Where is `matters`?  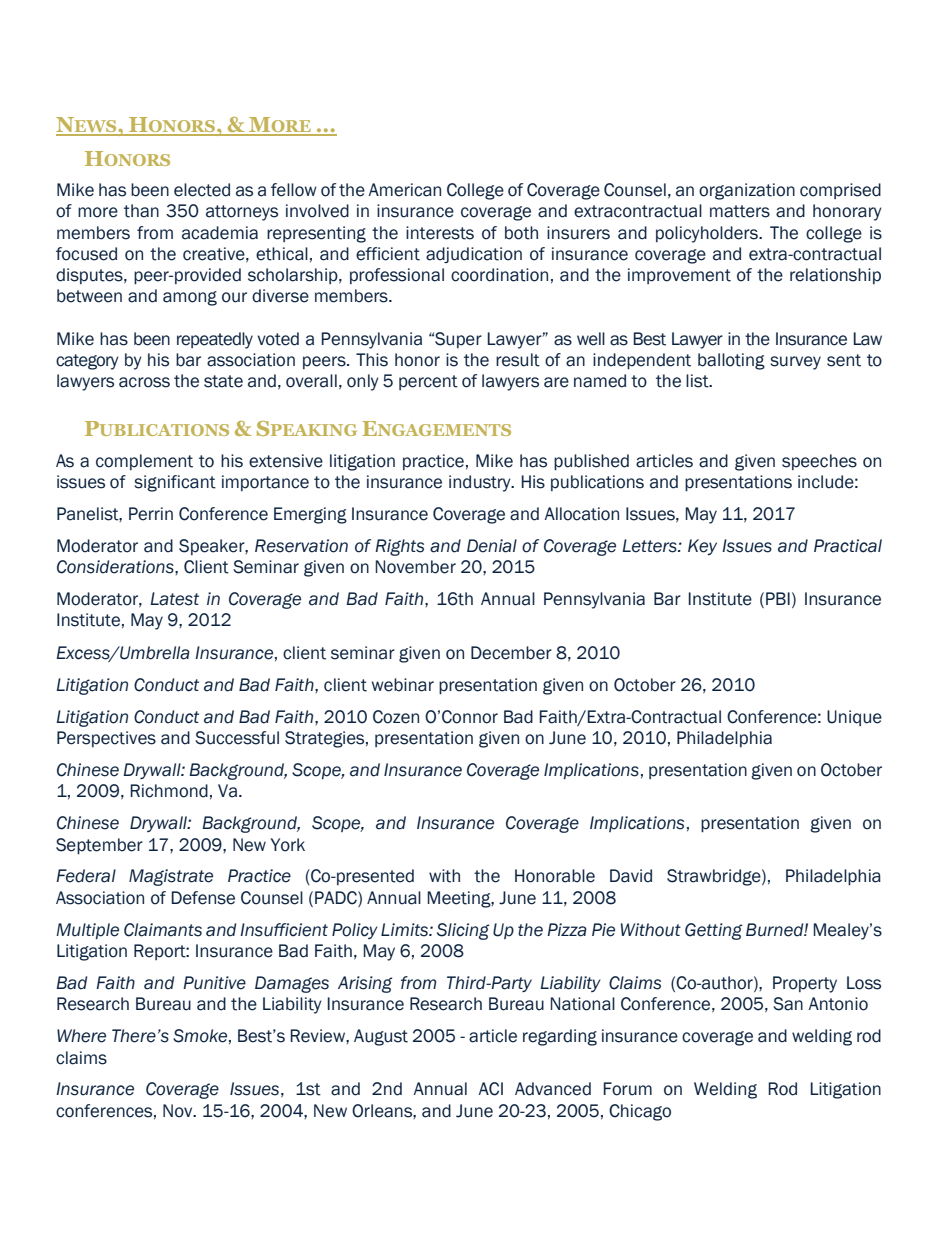
matters is located at coordinates (740, 211).
